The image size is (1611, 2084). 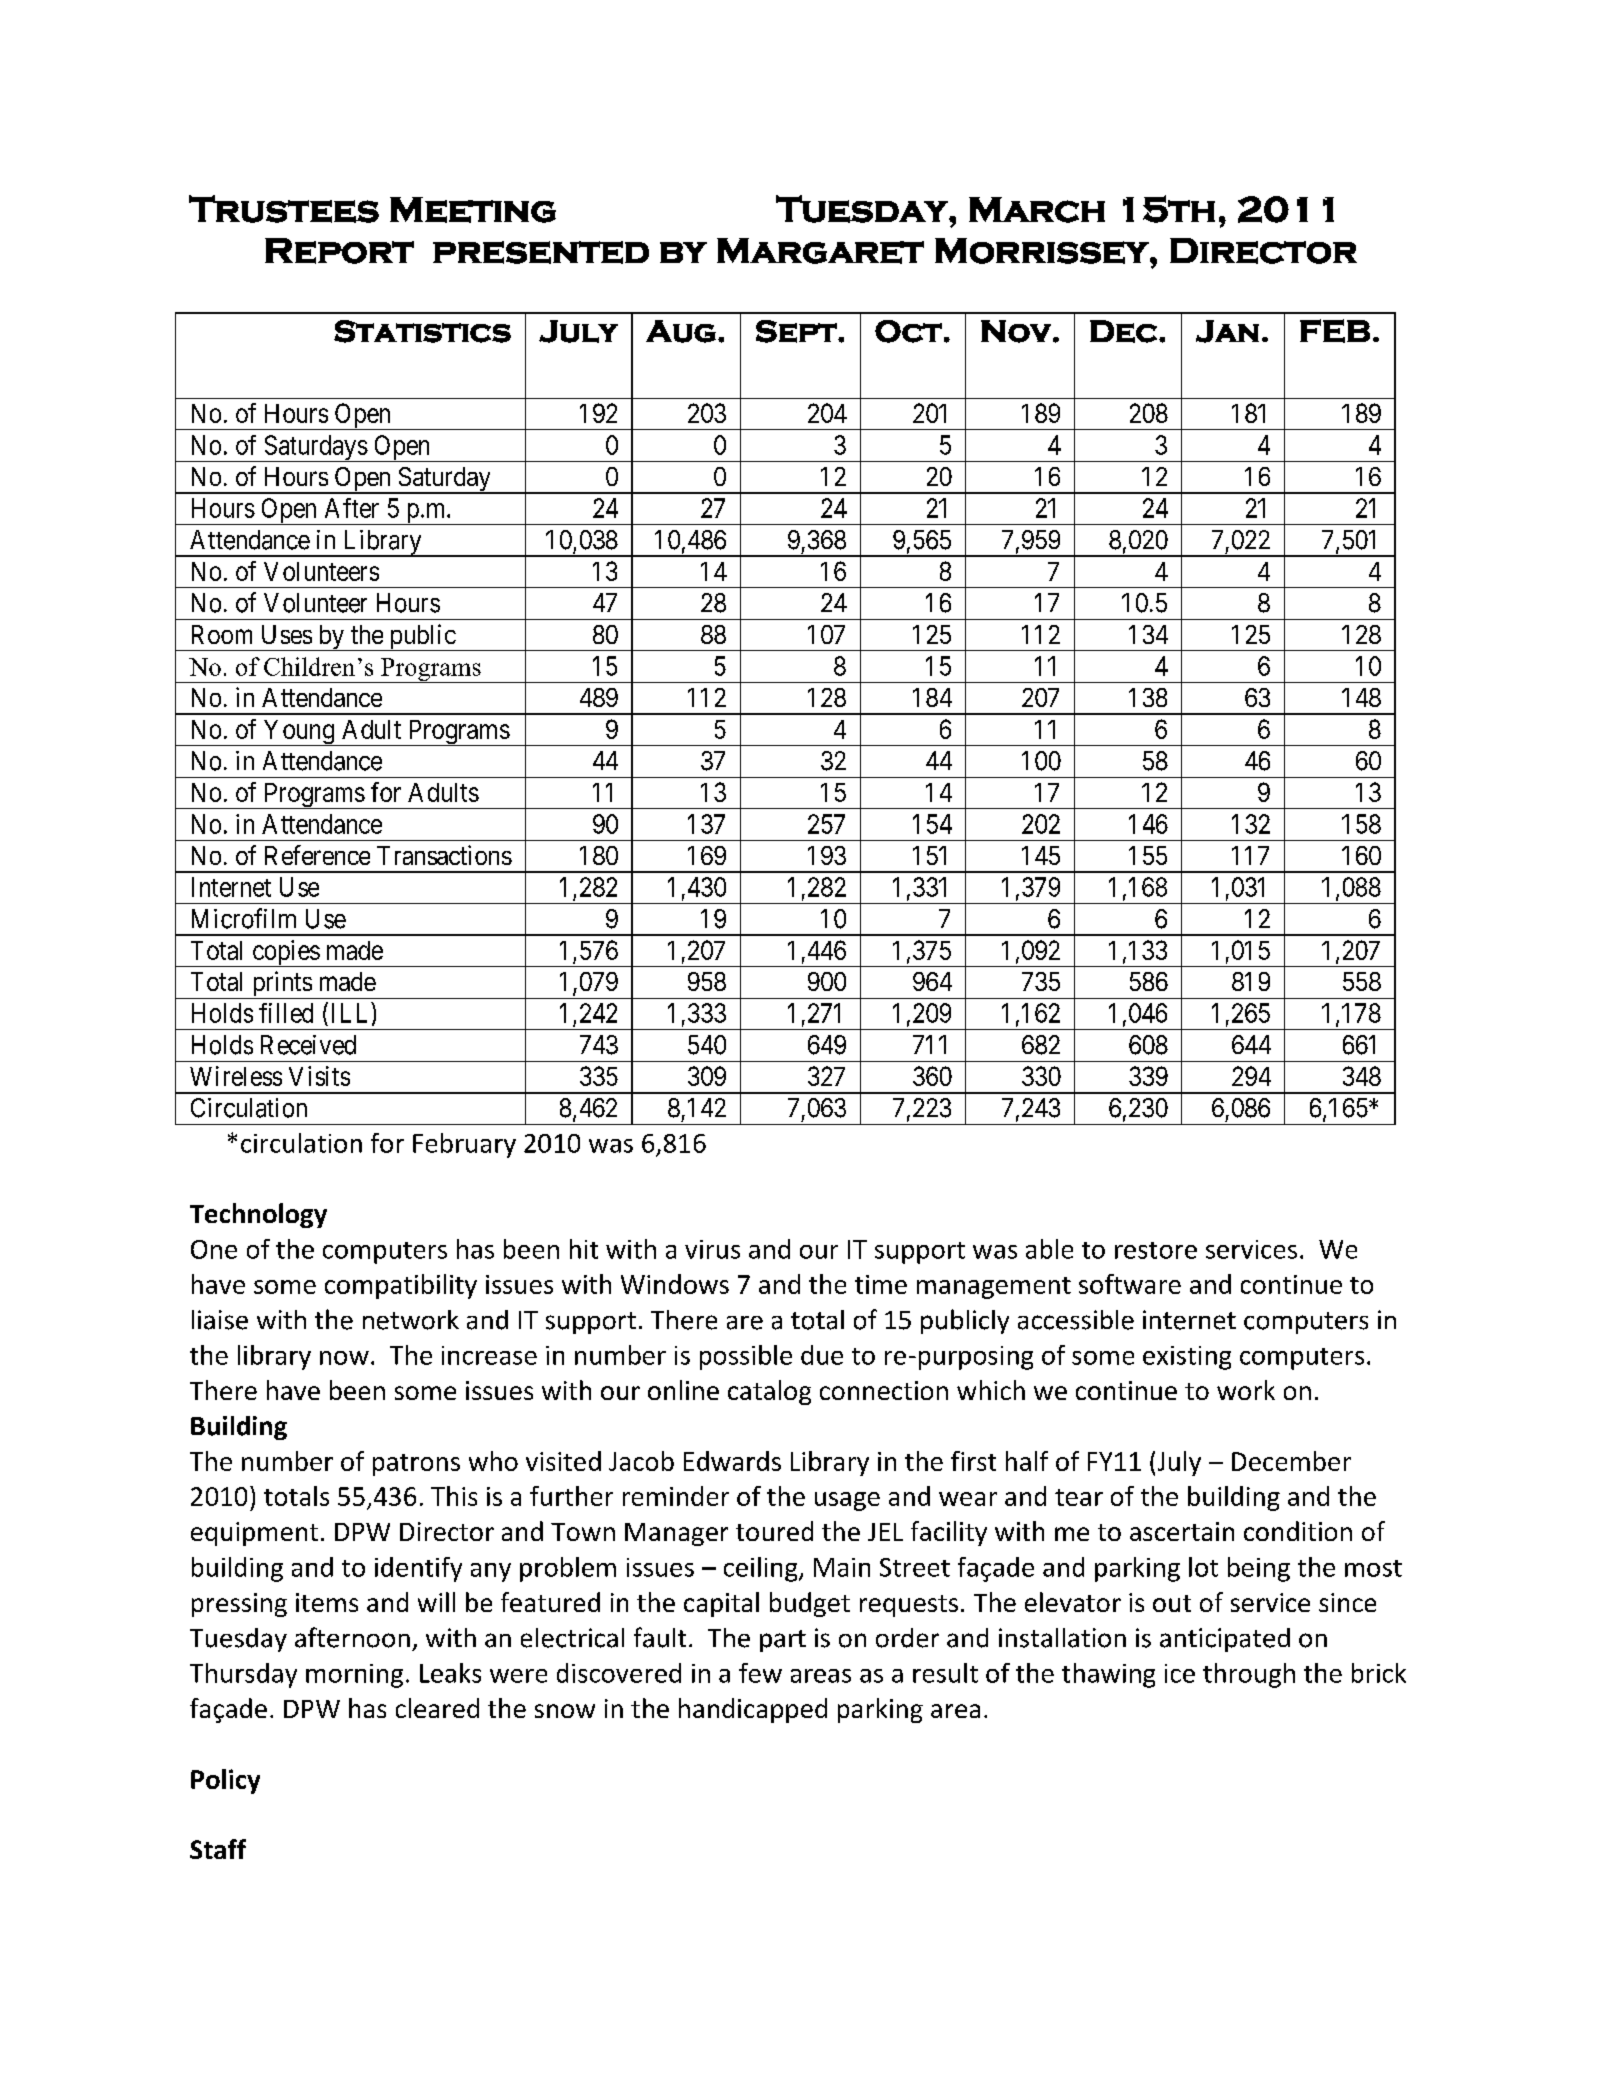 I want to click on Margaret, so click(x=820, y=251).
